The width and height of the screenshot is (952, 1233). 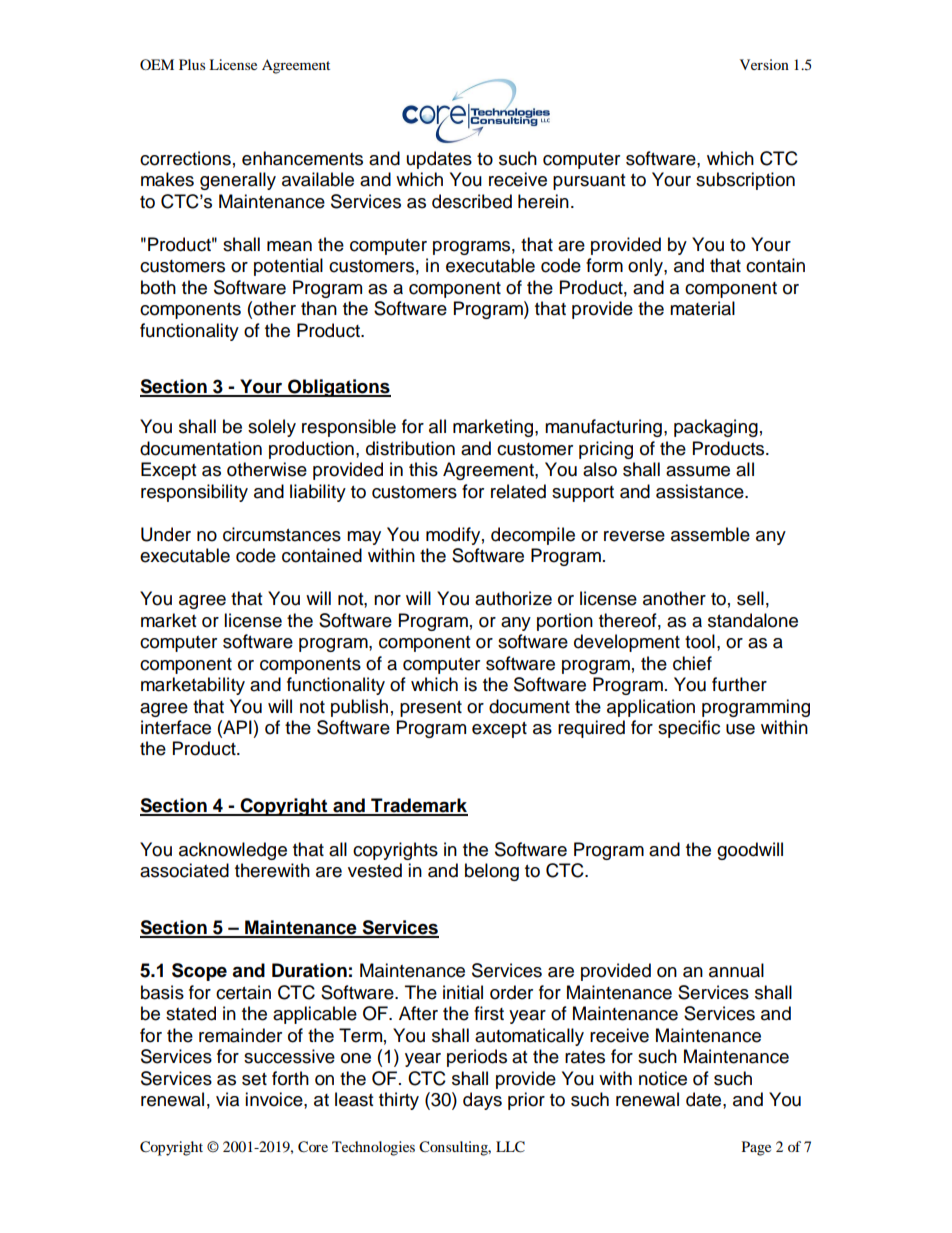 What do you see at coordinates (192, 64) in the screenshot?
I see `Plus` at bounding box center [192, 64].
